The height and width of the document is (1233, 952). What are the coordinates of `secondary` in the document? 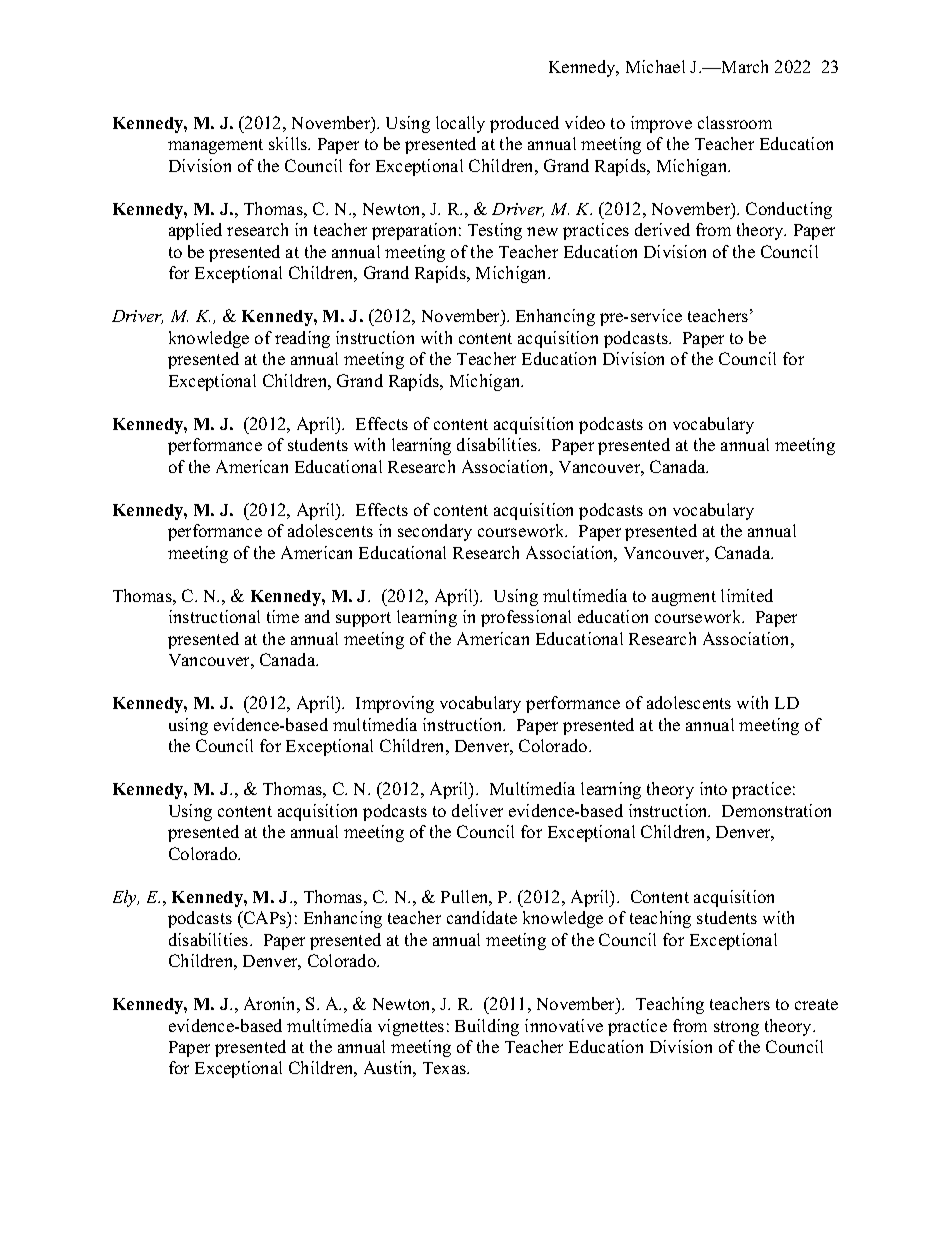 It's located at (435, 532).
